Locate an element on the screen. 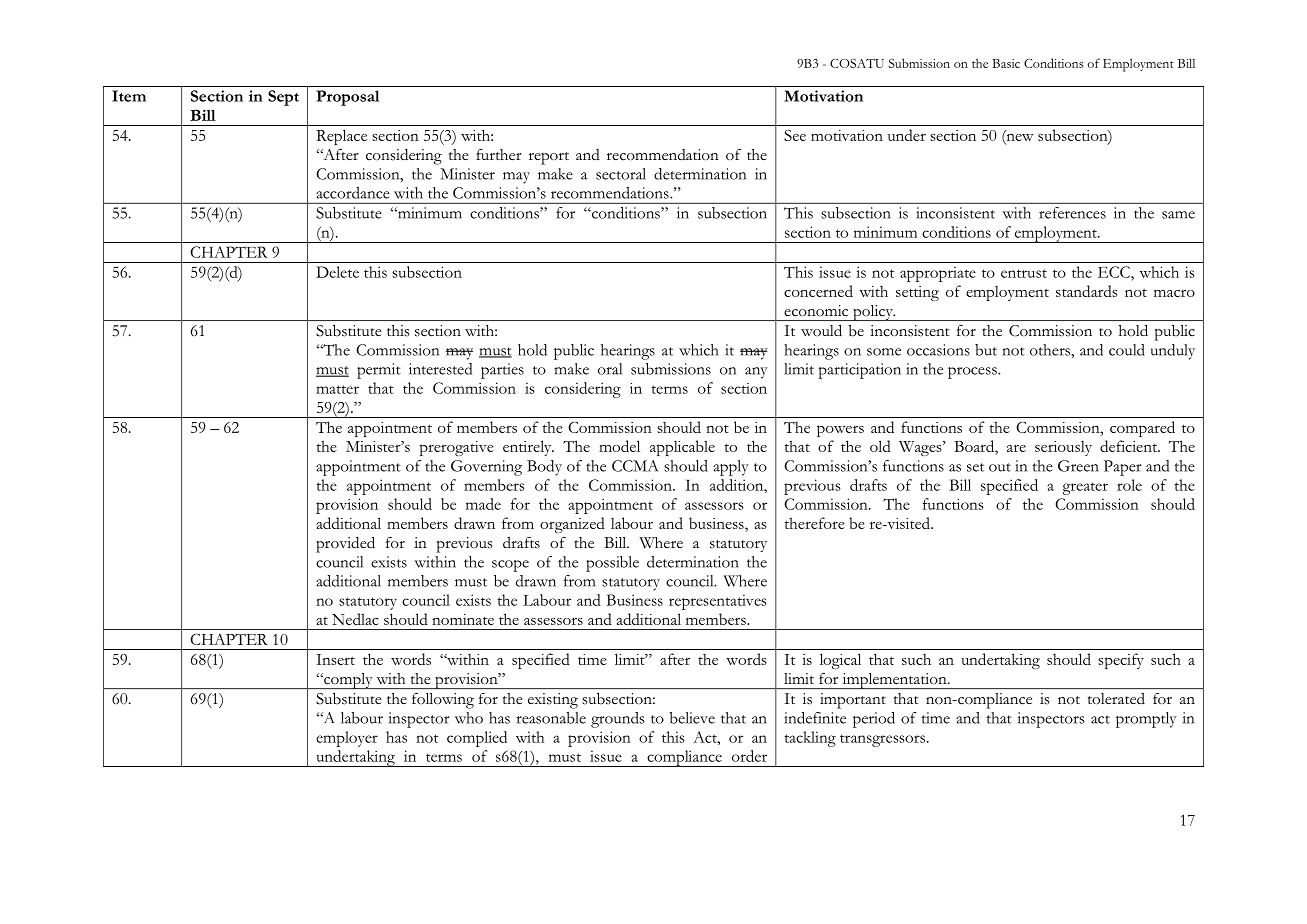  Green is located at coordinates (1078, 466).
